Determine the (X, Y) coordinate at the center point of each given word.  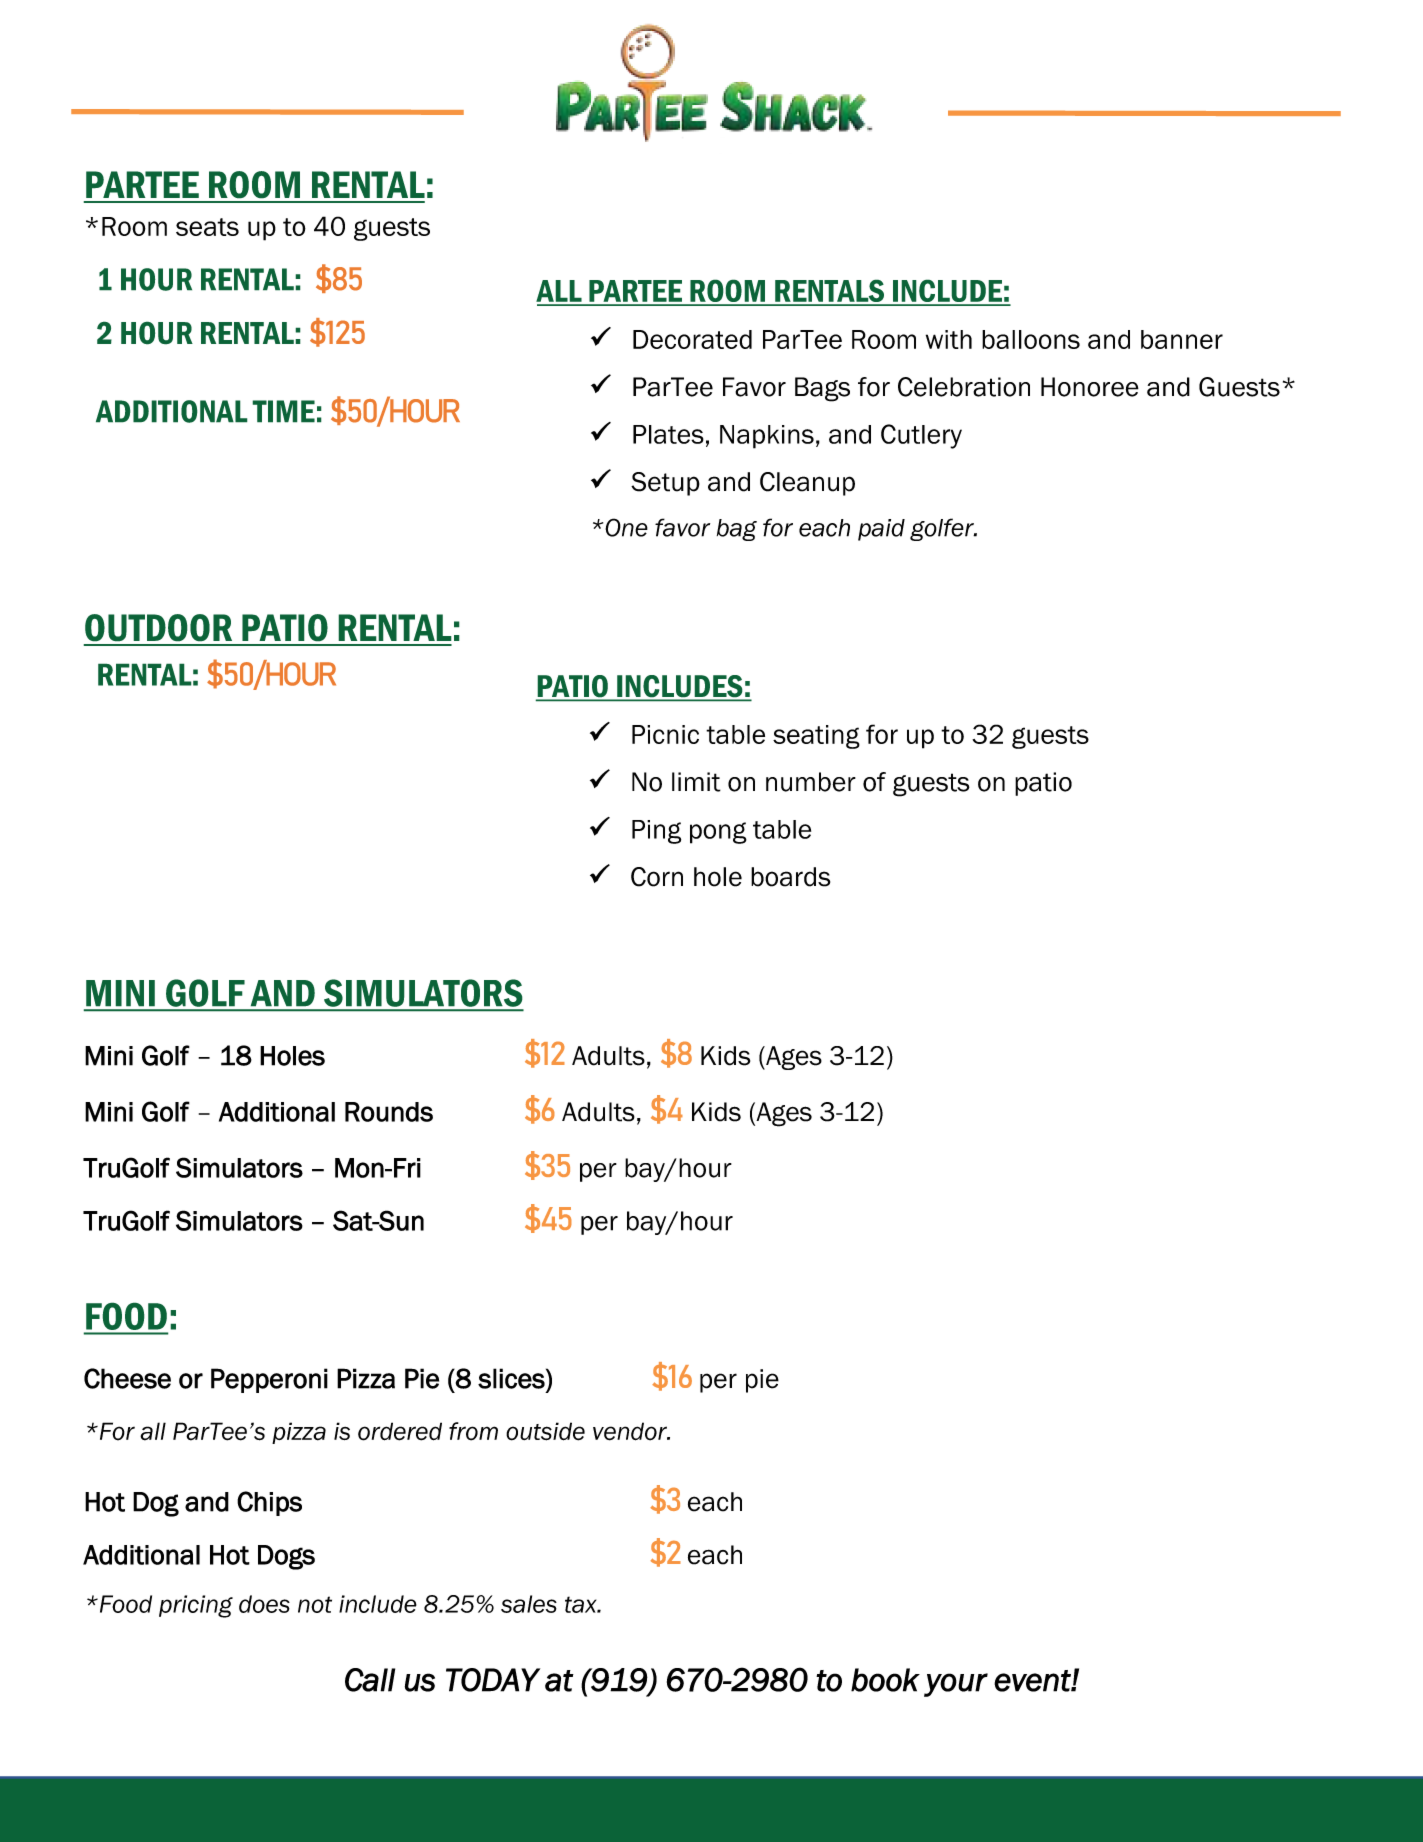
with (949, 339)
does (264, 1604)
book (885, 1680)
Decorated (692, 339)
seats (207, 227)
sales (529, 1604)
